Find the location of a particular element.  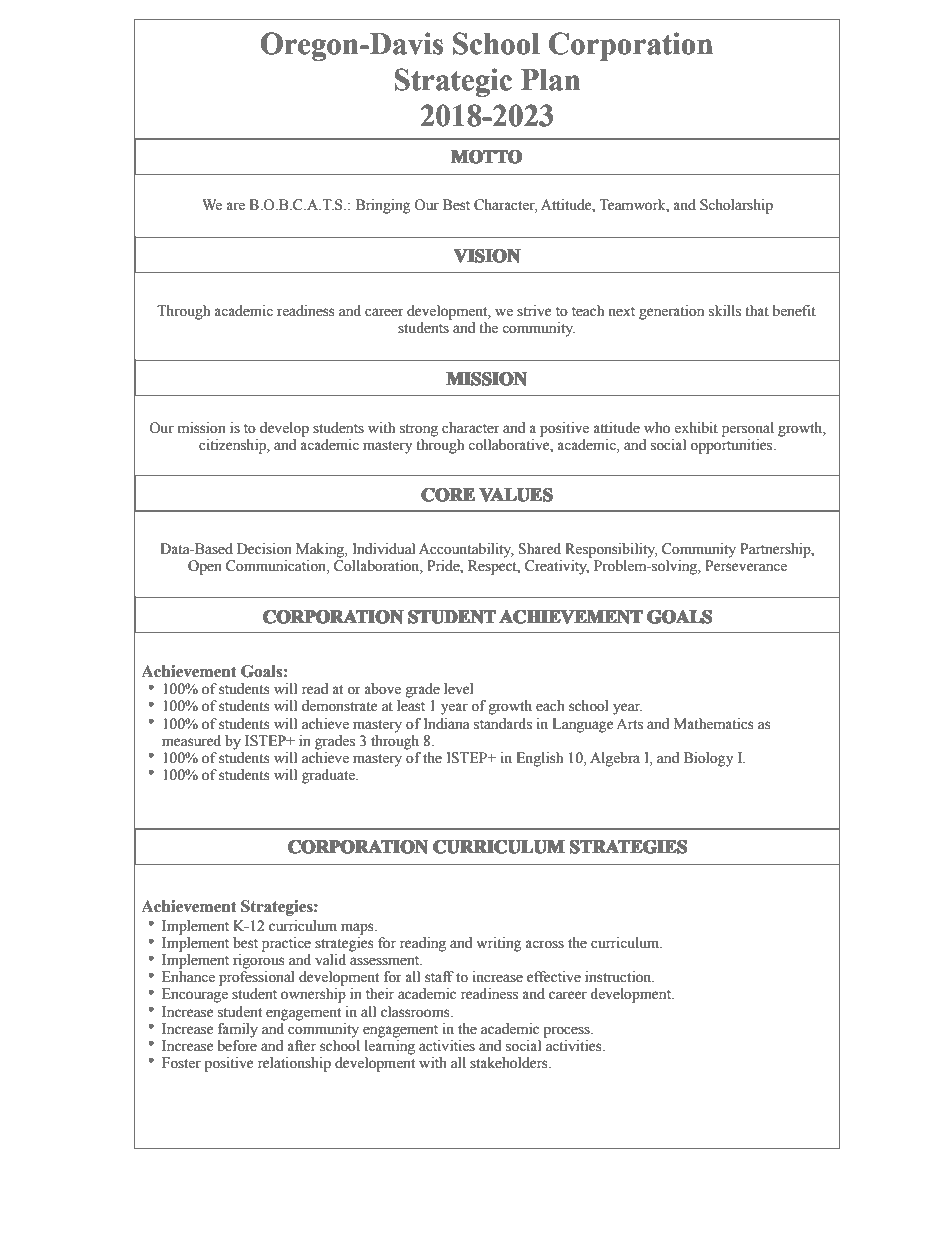

Bringing is located at coordinates (383, 206).
